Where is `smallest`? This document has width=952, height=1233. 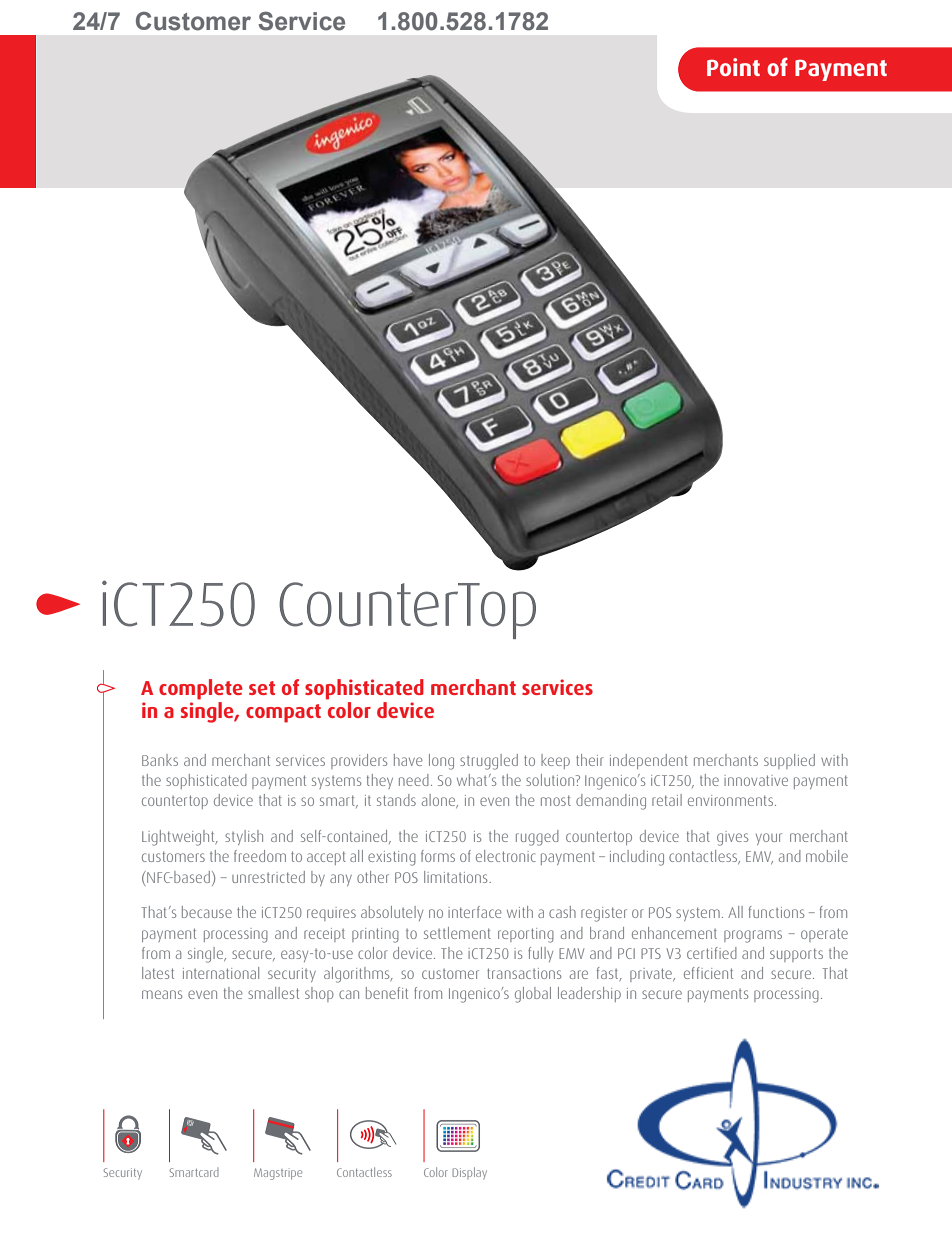 smallest is located at coordinates (273, 993).
